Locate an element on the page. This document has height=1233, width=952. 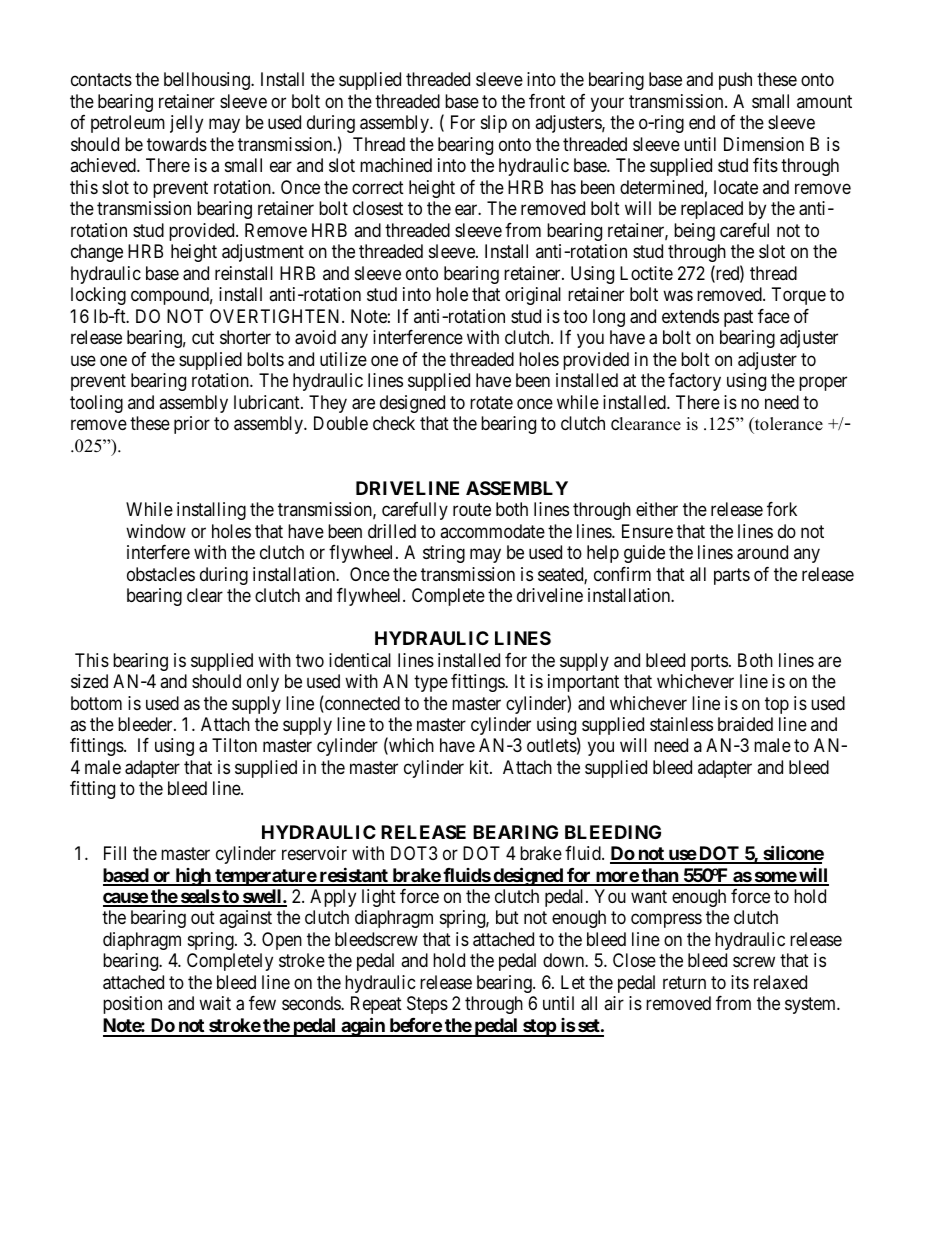
accommodate is located at coordinates (492, 531).
